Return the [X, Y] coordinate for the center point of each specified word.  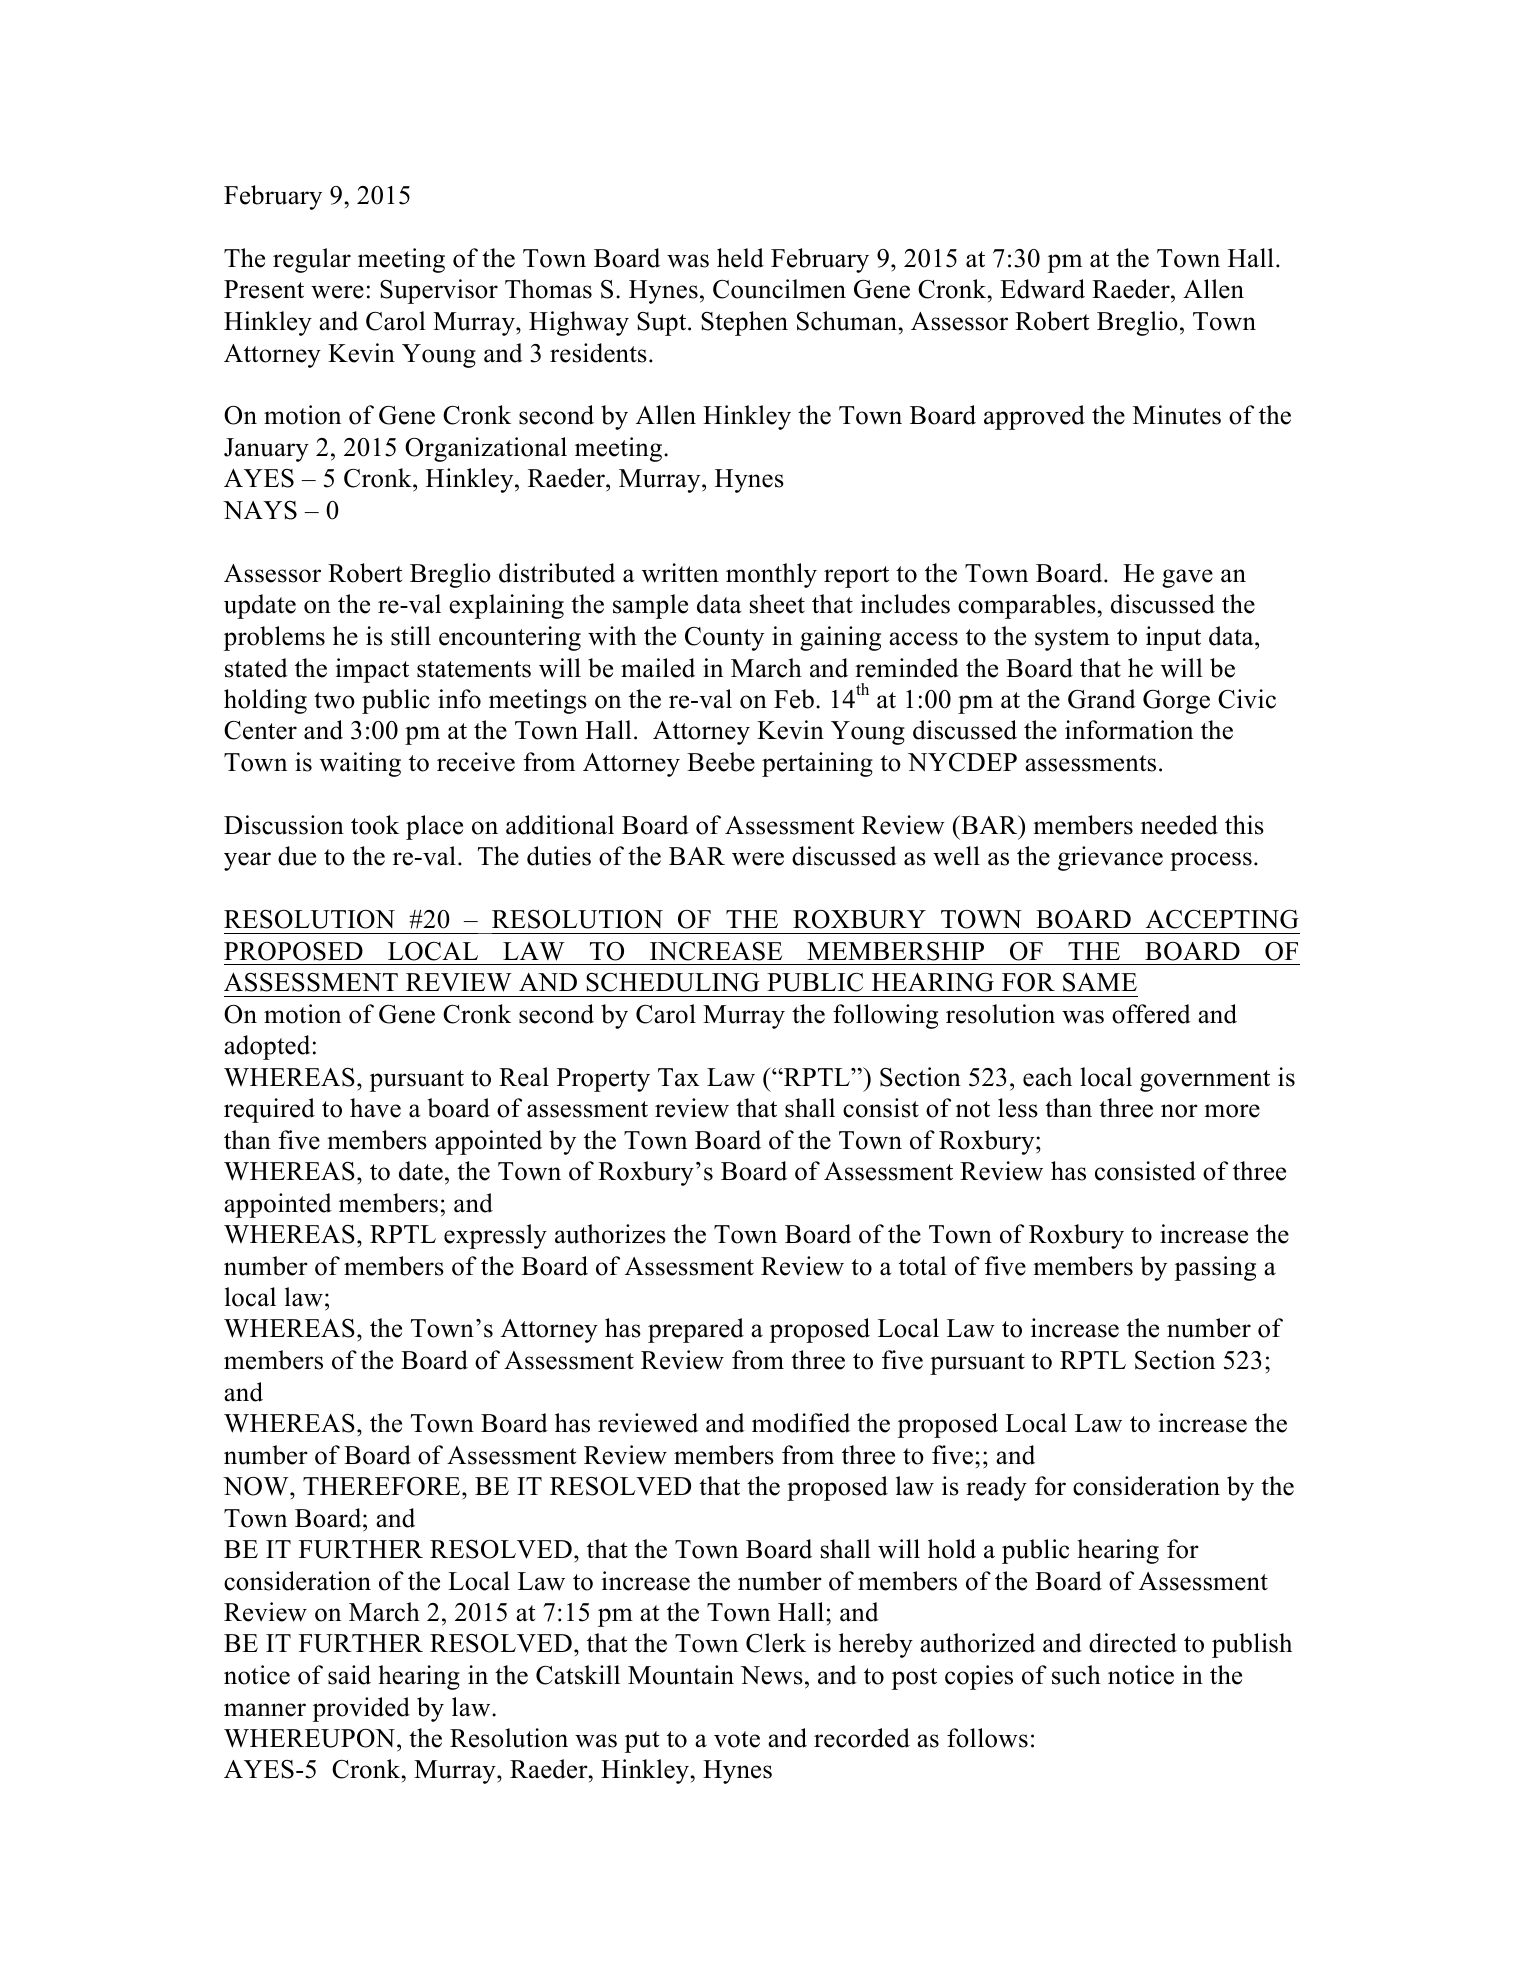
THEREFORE [383, 1486]
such [1076, 1675]
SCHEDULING [672, 982]
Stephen [744, 323]
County [724, 639]
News [772, 1675]
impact [372, 670]
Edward [1042, 289]
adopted [267, 1047]
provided [361, 1709]
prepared [696, 1330]
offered [1151, 1014]
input [1173, 638]
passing [1215, 1268]
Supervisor [439, 291]
